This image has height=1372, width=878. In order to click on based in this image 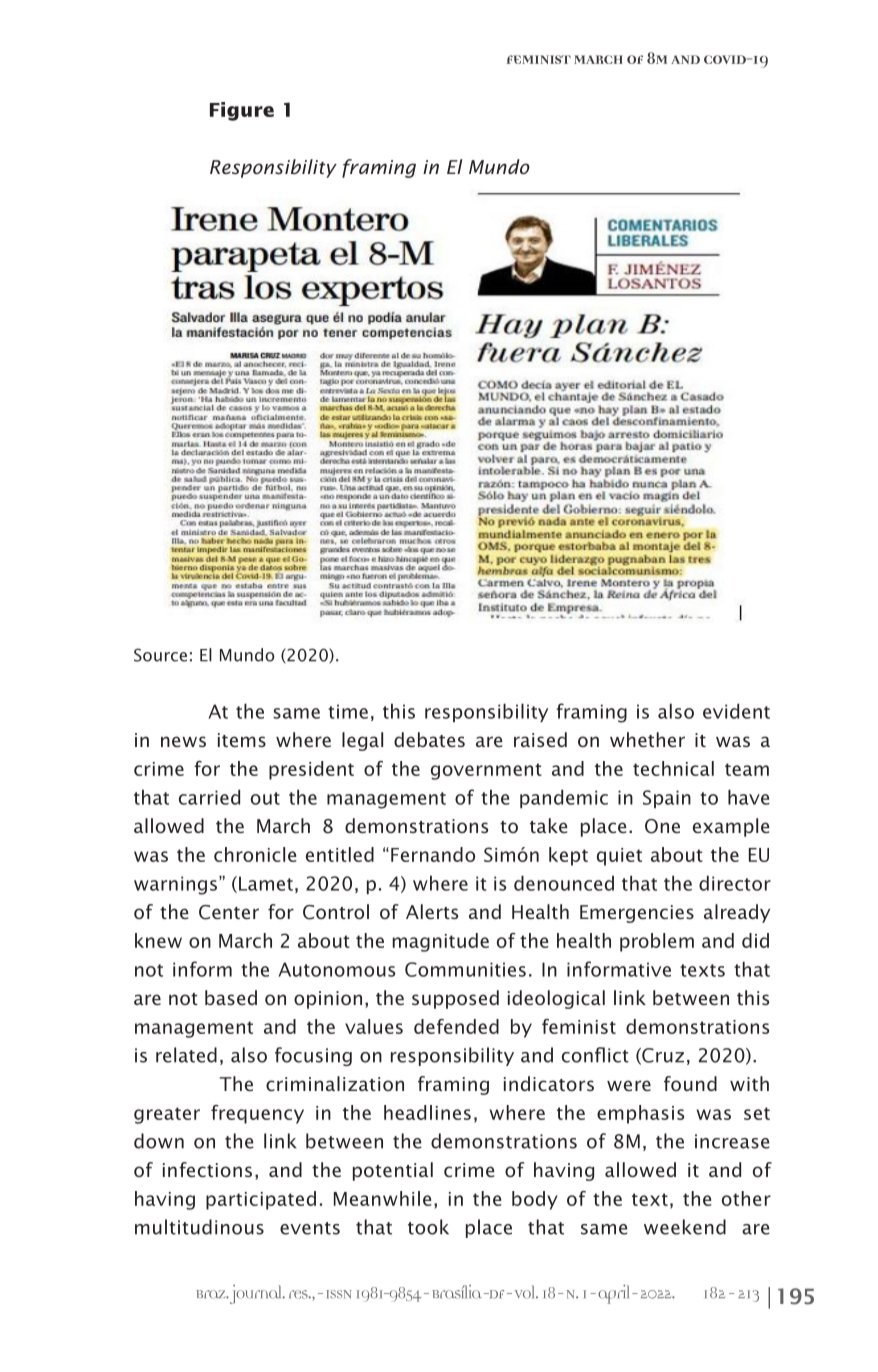, I will do `click(231, 997)`.
